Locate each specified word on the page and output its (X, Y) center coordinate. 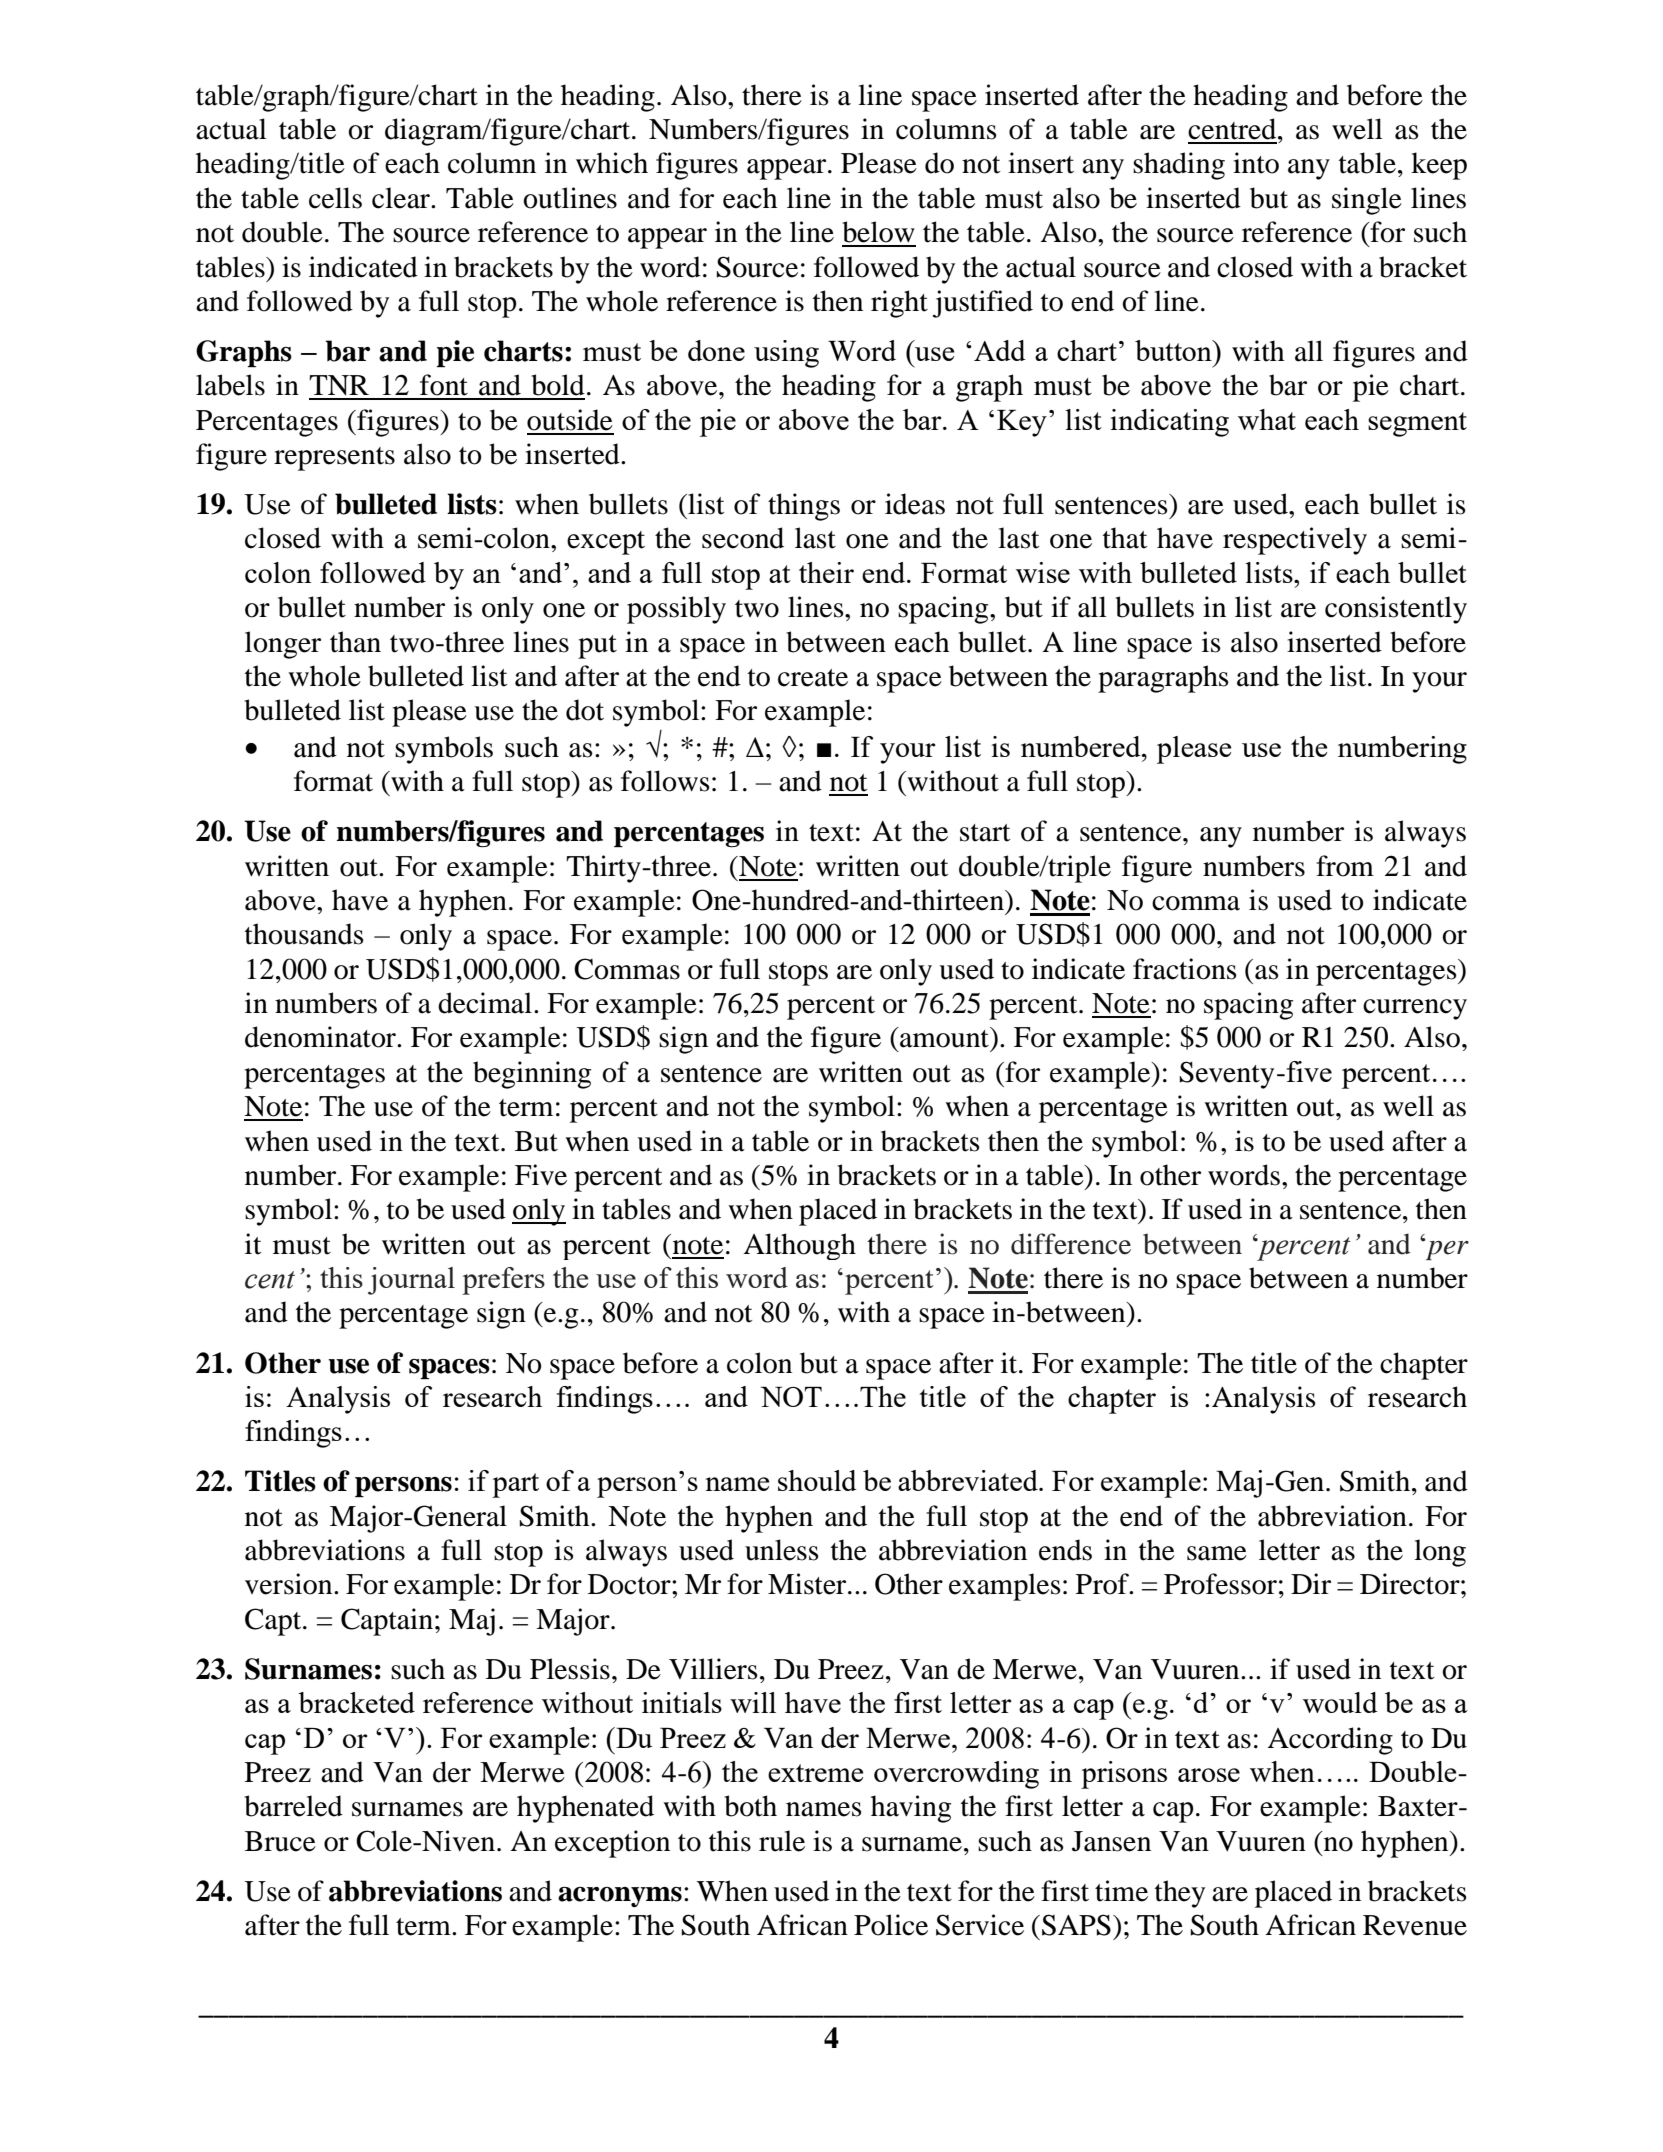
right (899, 304)
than (355, 642)
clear (402, 198)
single (1367, 201)
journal (411, 1281)
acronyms (620, 1897)
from (1345, 866)
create (813, 678)
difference (1071, 1244)
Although (799, 1246)
